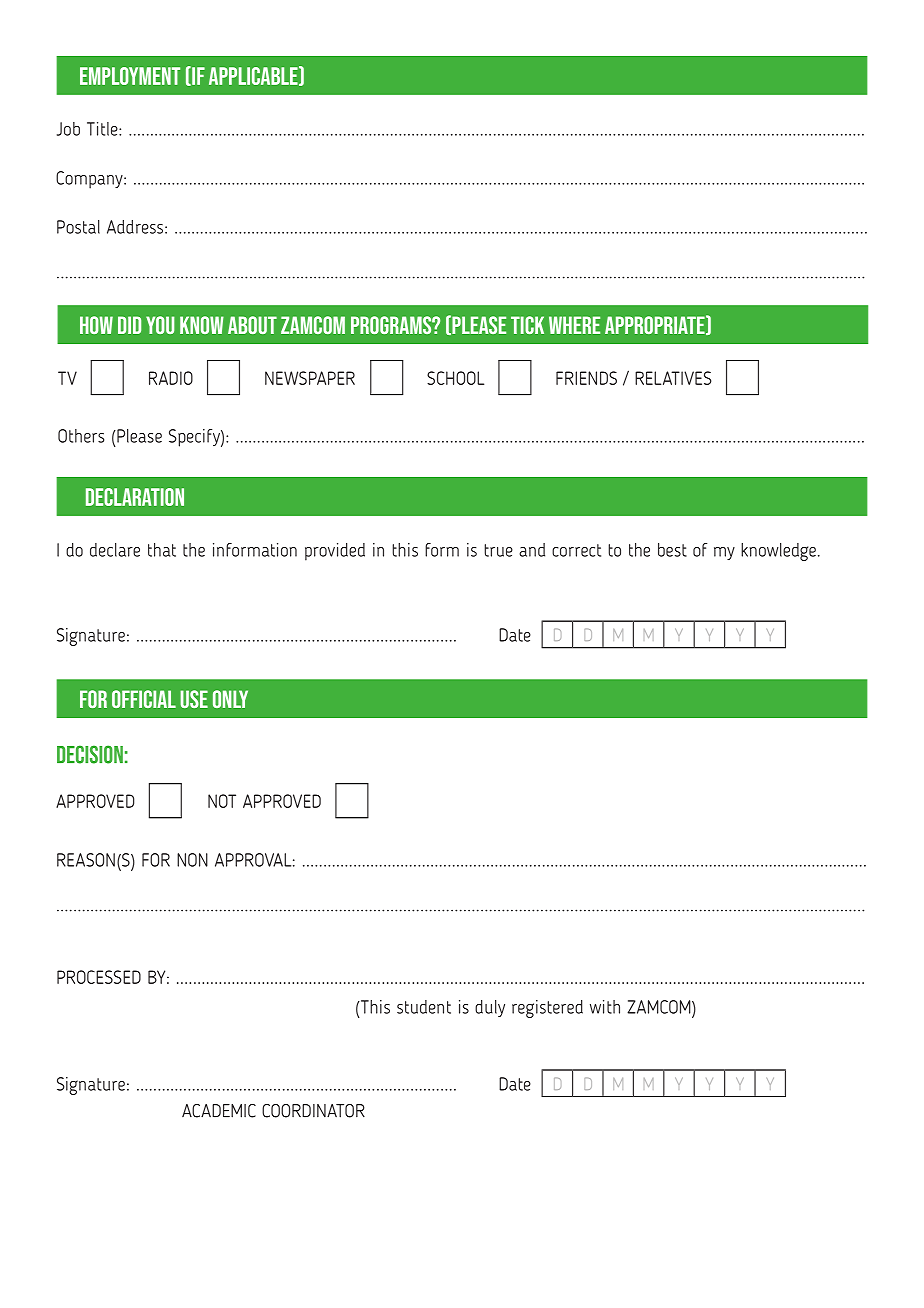 The image size is (924, 1308). I want to click on Others, so click(81, 436).
